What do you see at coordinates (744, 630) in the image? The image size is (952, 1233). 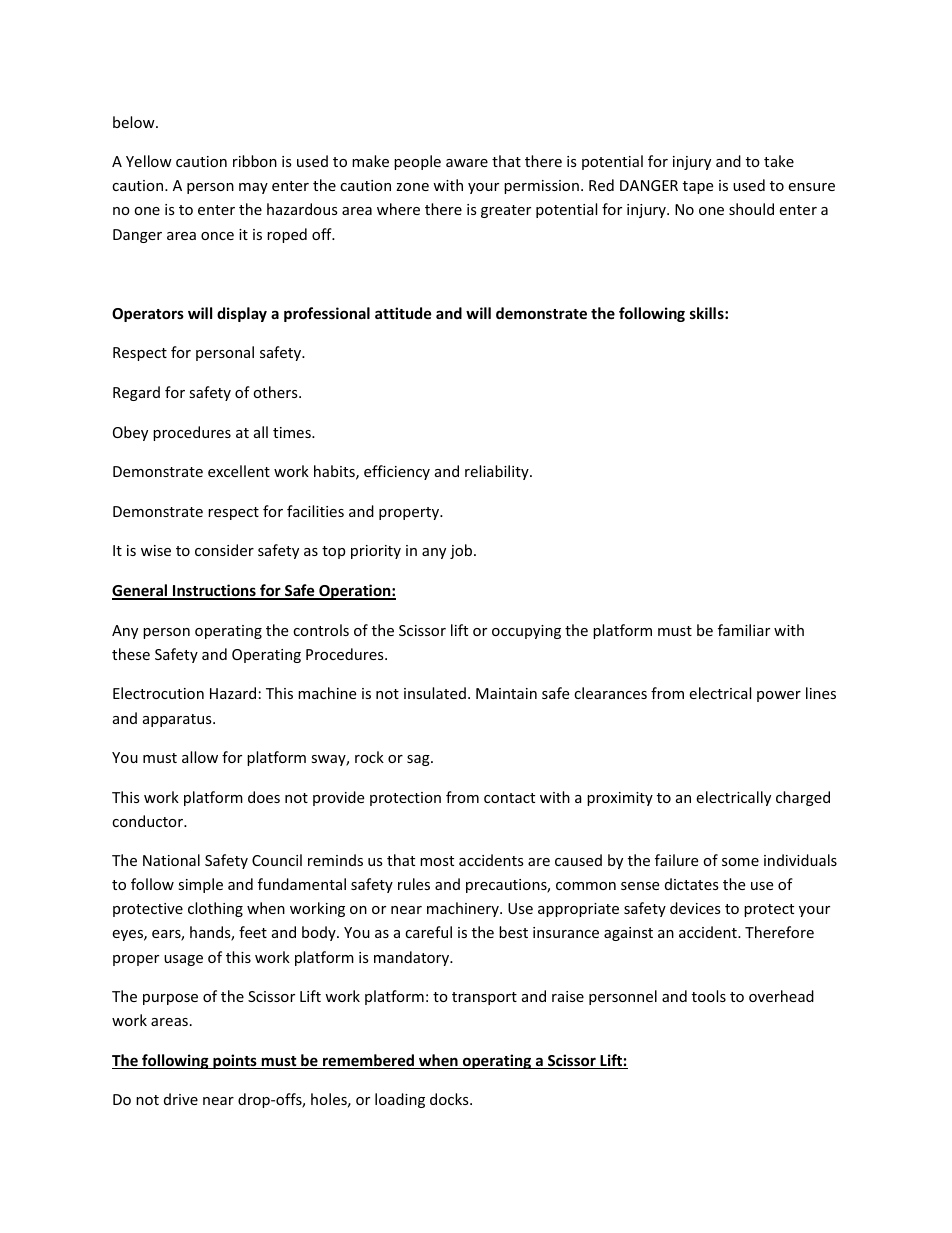 I see `familiar` at bounding box center [744, 630].
